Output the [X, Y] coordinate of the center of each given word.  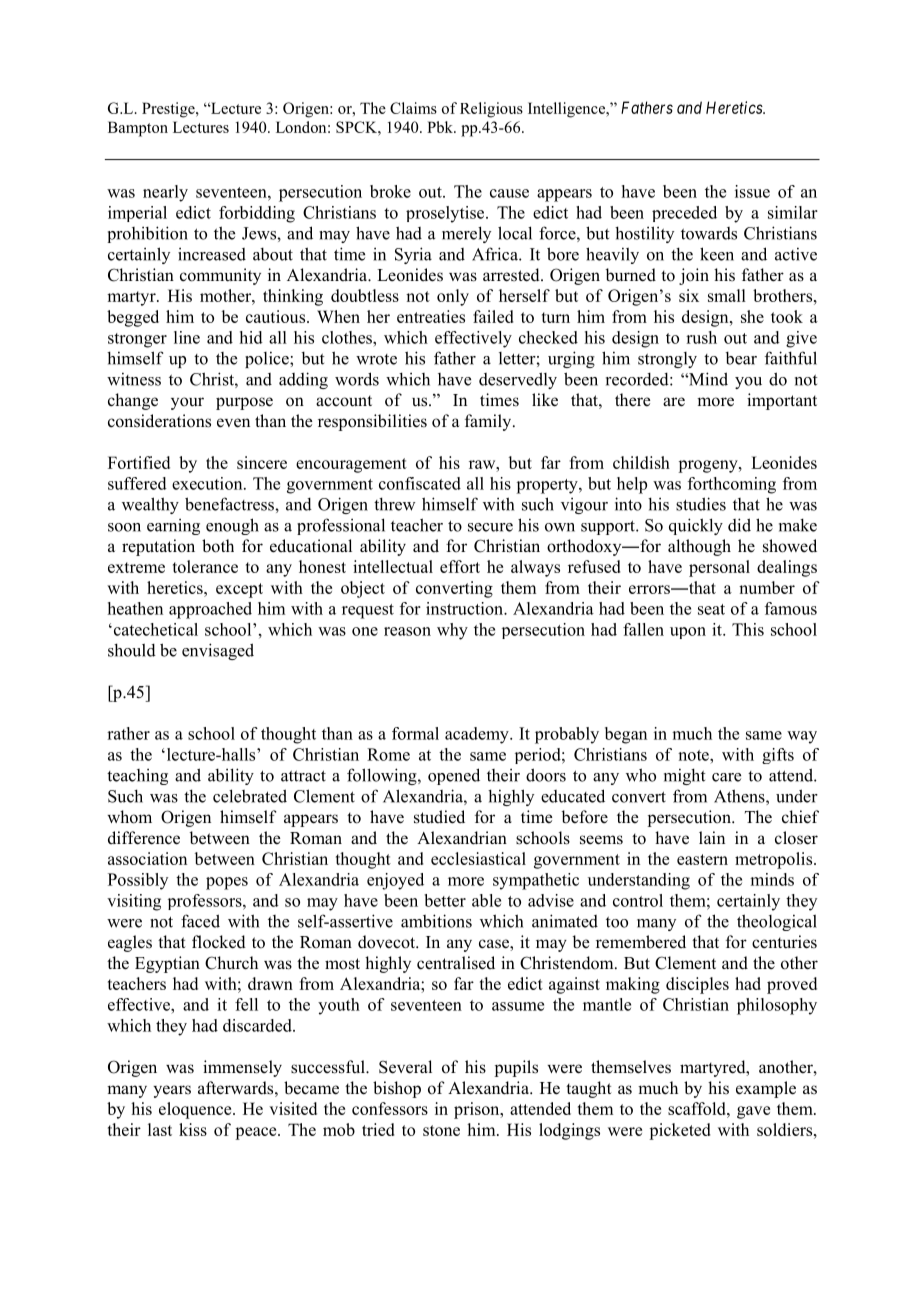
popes [227, 883]
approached [210, 610]
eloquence [196, 1110]
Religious [491, 110]
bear [741, 358]
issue [752, 191]
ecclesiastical [478, 858]
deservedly [518, 380]
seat [711, 609]
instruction [466, 608]
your [187, 403]
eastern [702, 859]
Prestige [169, 110]
